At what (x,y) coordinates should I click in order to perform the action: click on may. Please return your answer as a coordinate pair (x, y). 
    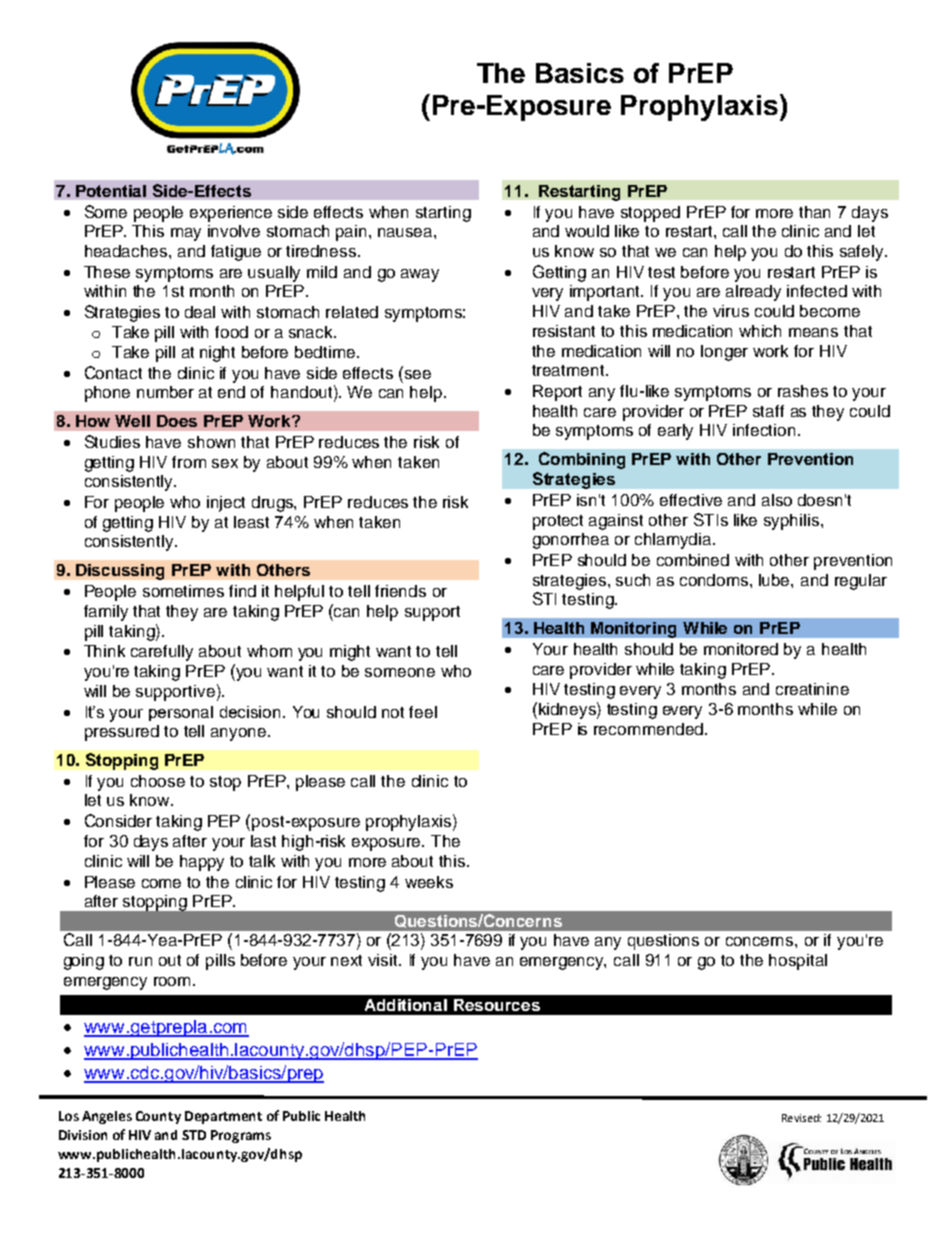
    Looking at the image, I should click on (186, 234).
